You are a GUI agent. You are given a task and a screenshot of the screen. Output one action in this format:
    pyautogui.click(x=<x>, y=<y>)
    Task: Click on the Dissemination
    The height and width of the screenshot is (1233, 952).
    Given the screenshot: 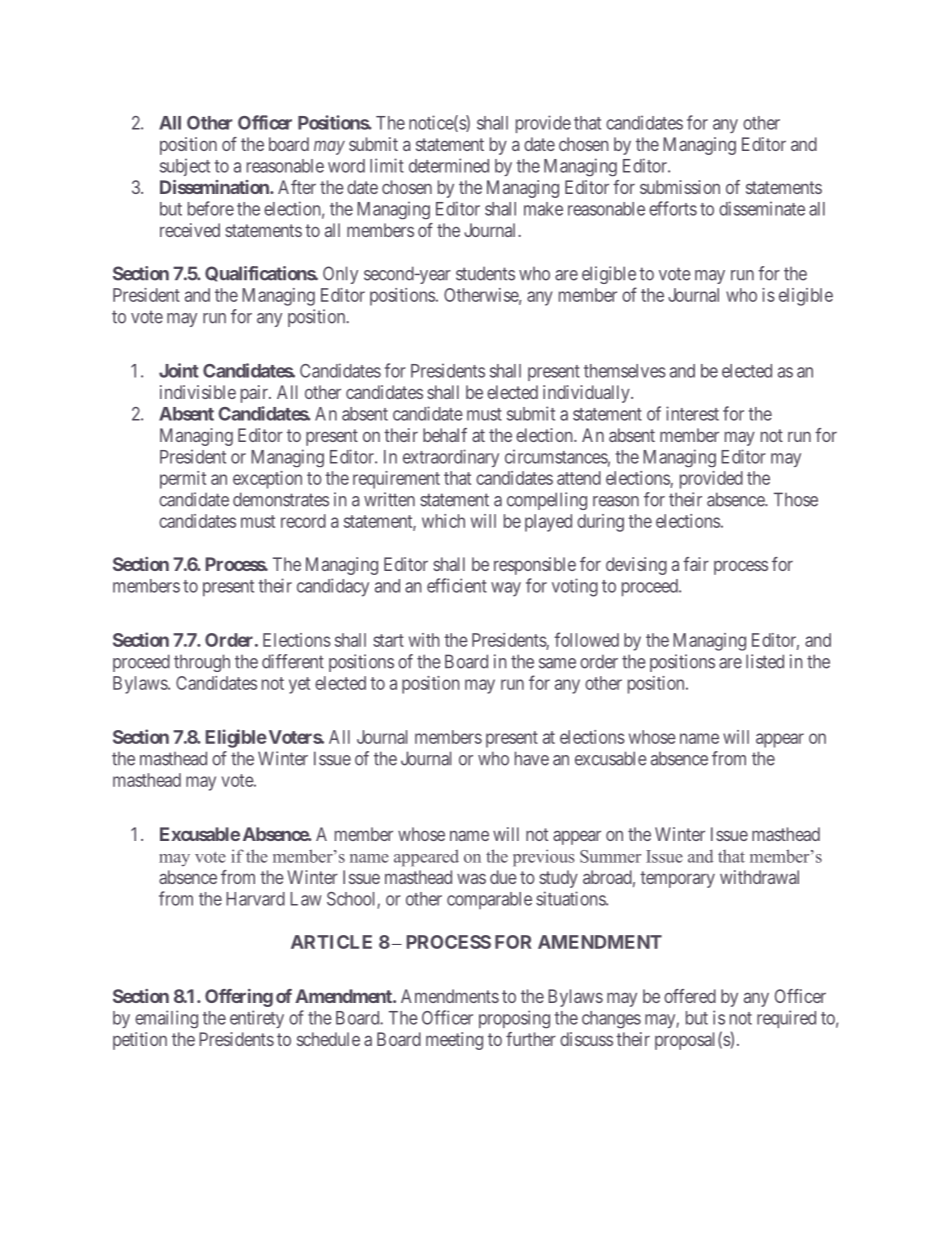 What is the action you would take?
    pyautogui.click(x=215, y=187)
